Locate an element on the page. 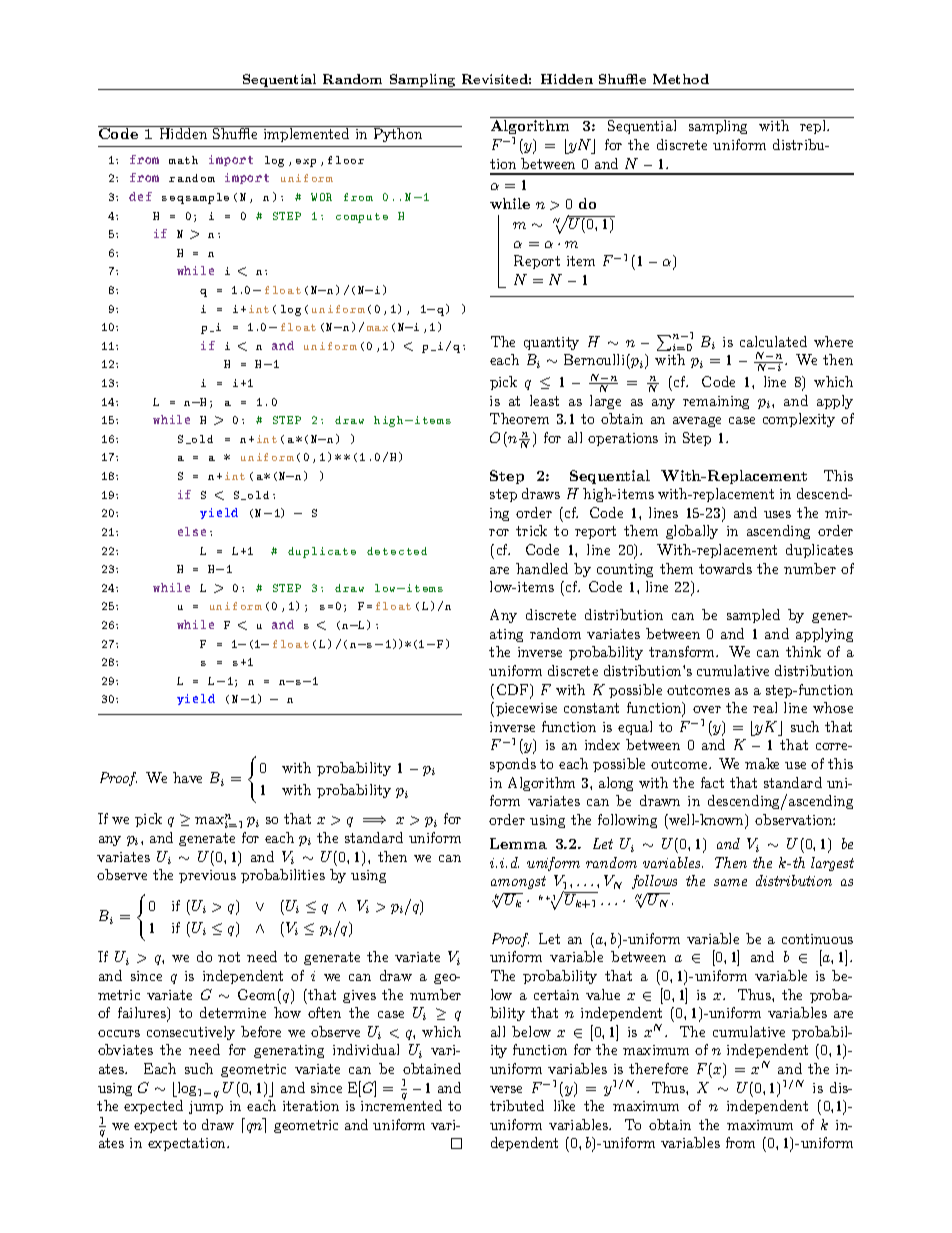 The width and height of the page is (952, 1233). jump is located at coordinates (206, 1107).
